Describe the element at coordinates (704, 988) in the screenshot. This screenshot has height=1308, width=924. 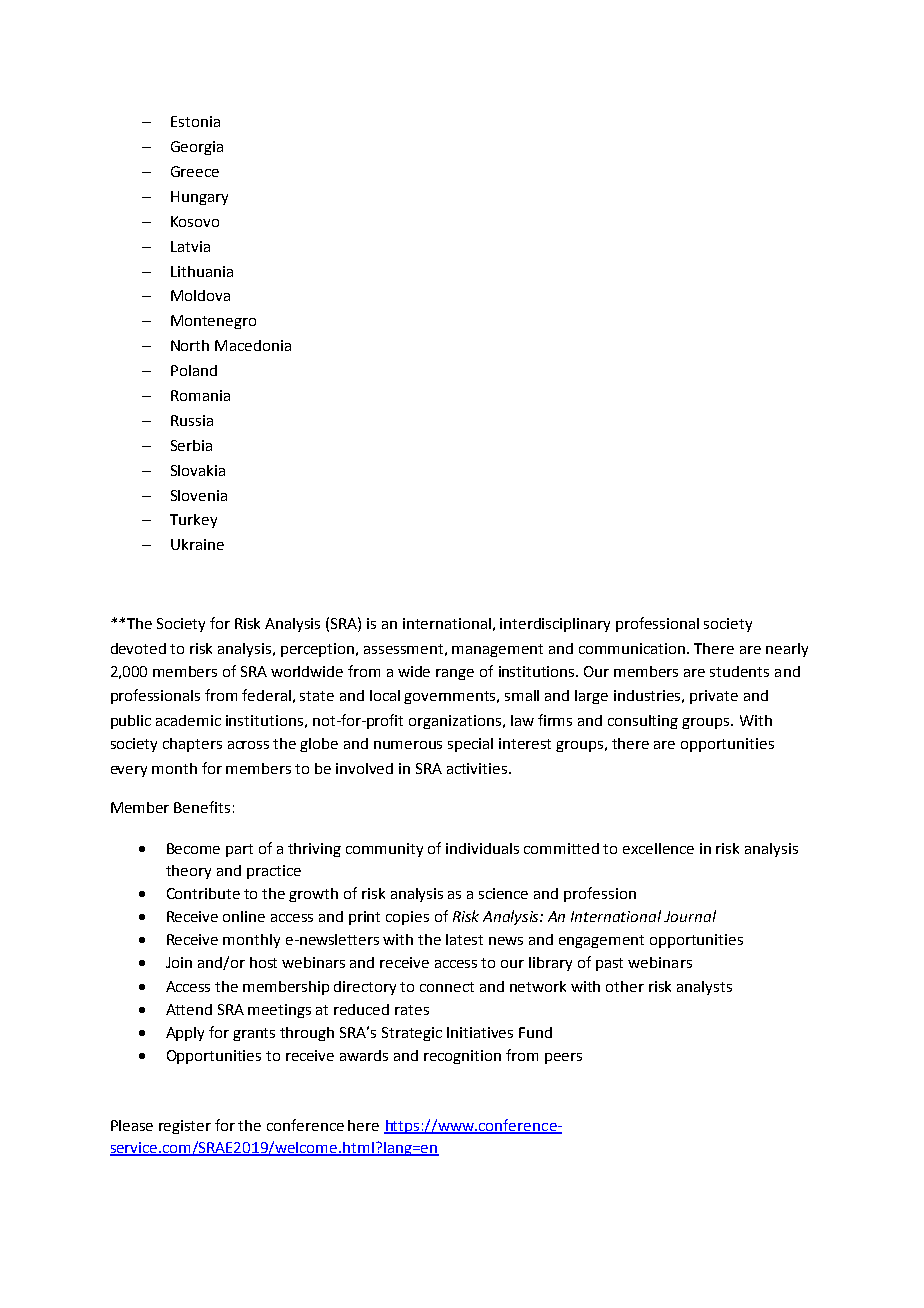
I see `analysts` at that location.
